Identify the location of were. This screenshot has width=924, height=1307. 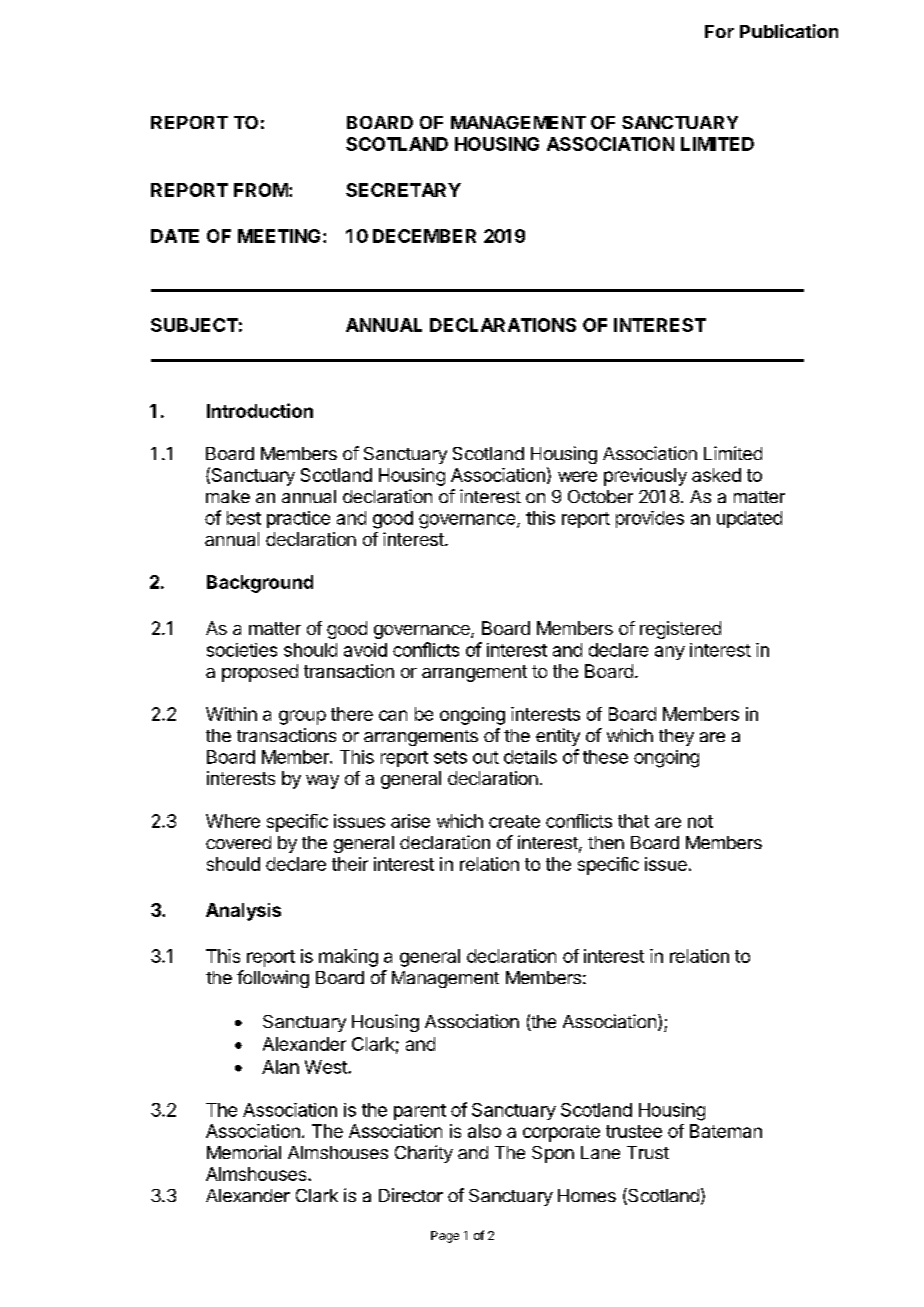
(577, 476).
